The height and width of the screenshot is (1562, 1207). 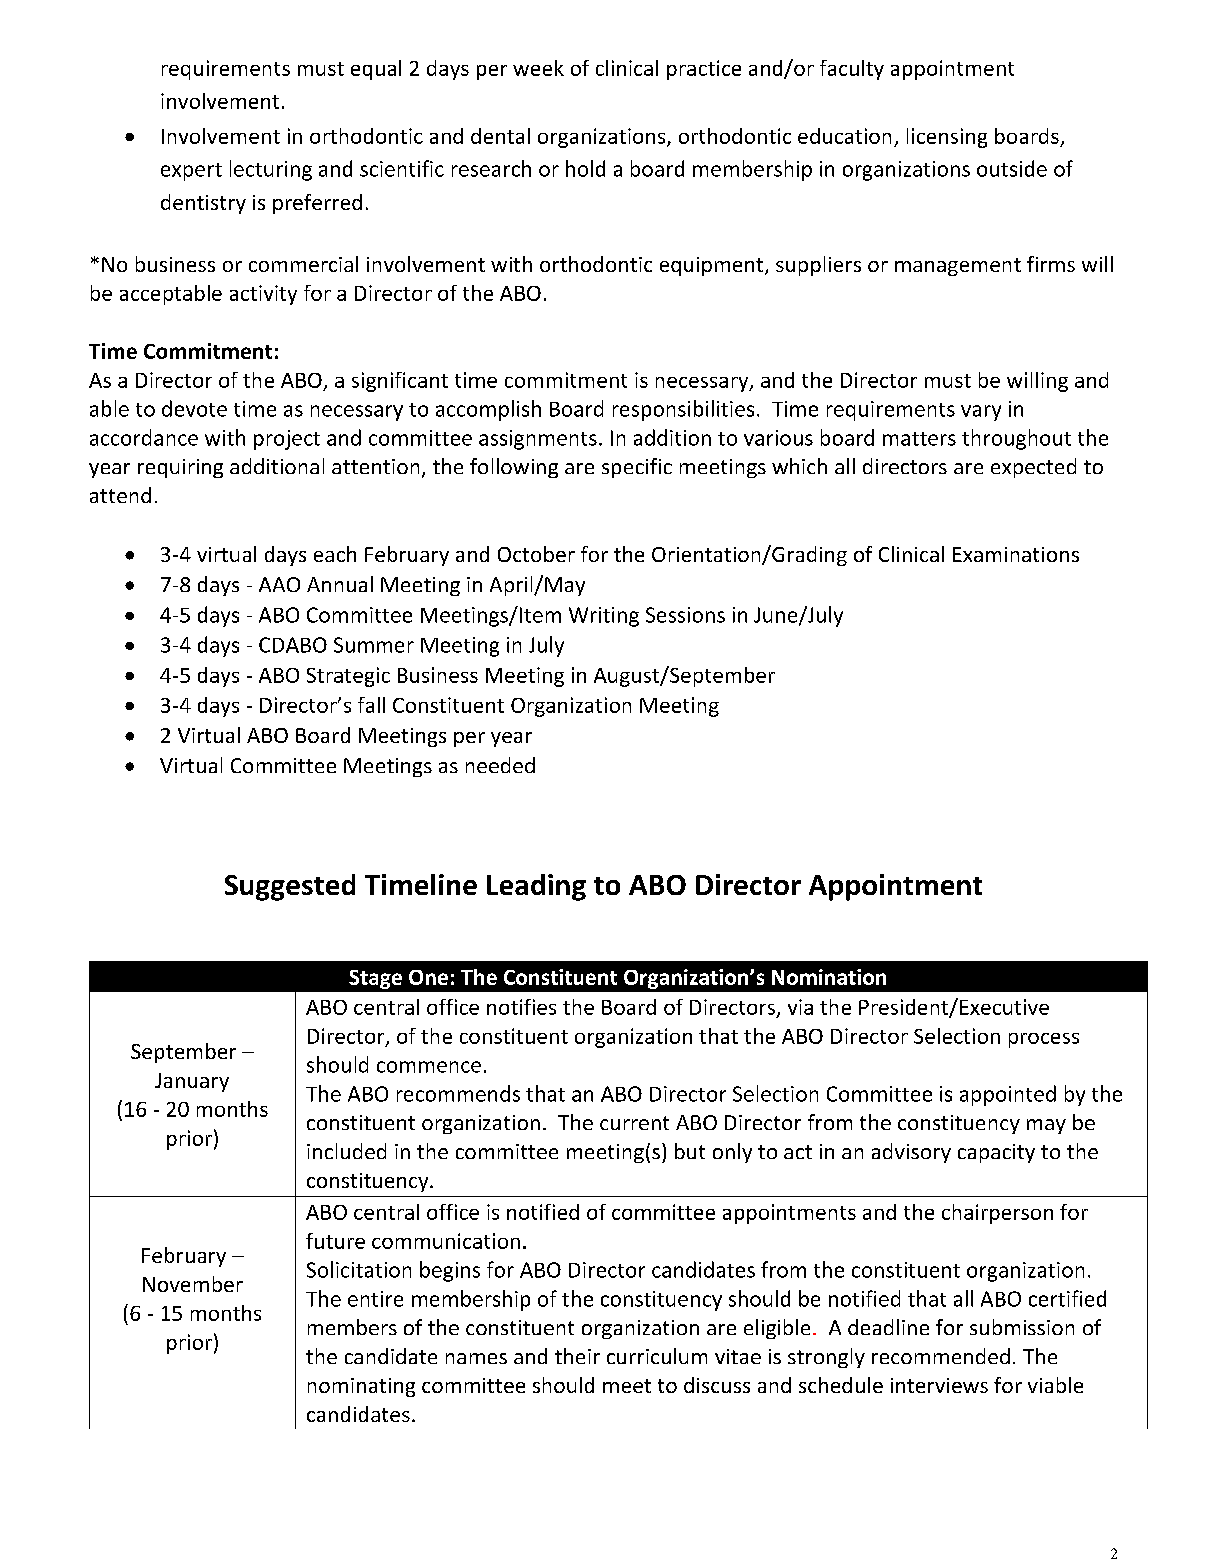 What do you see at coordinates (290, 887) in the screenshot?
I see `Suggested` at bounding box center [290, 887].
